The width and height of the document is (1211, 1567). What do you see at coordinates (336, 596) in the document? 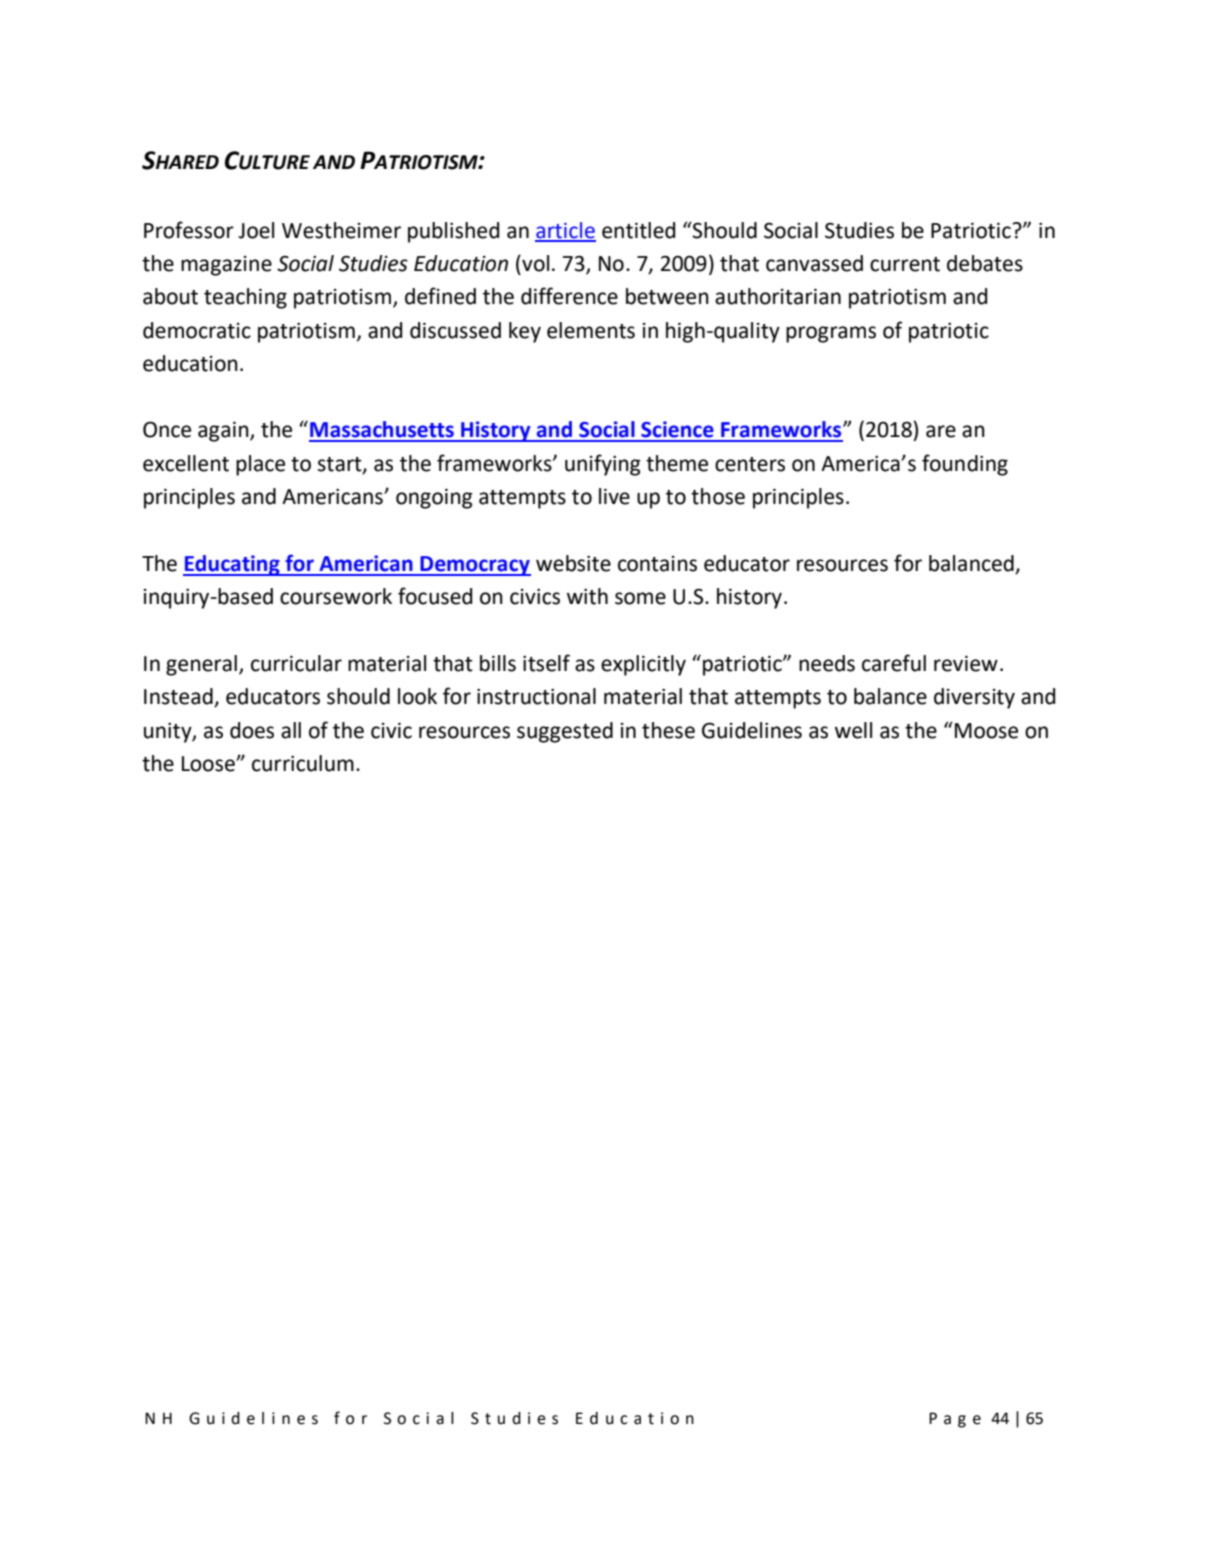
I see `coursework` at bounding box center [336, 596].
